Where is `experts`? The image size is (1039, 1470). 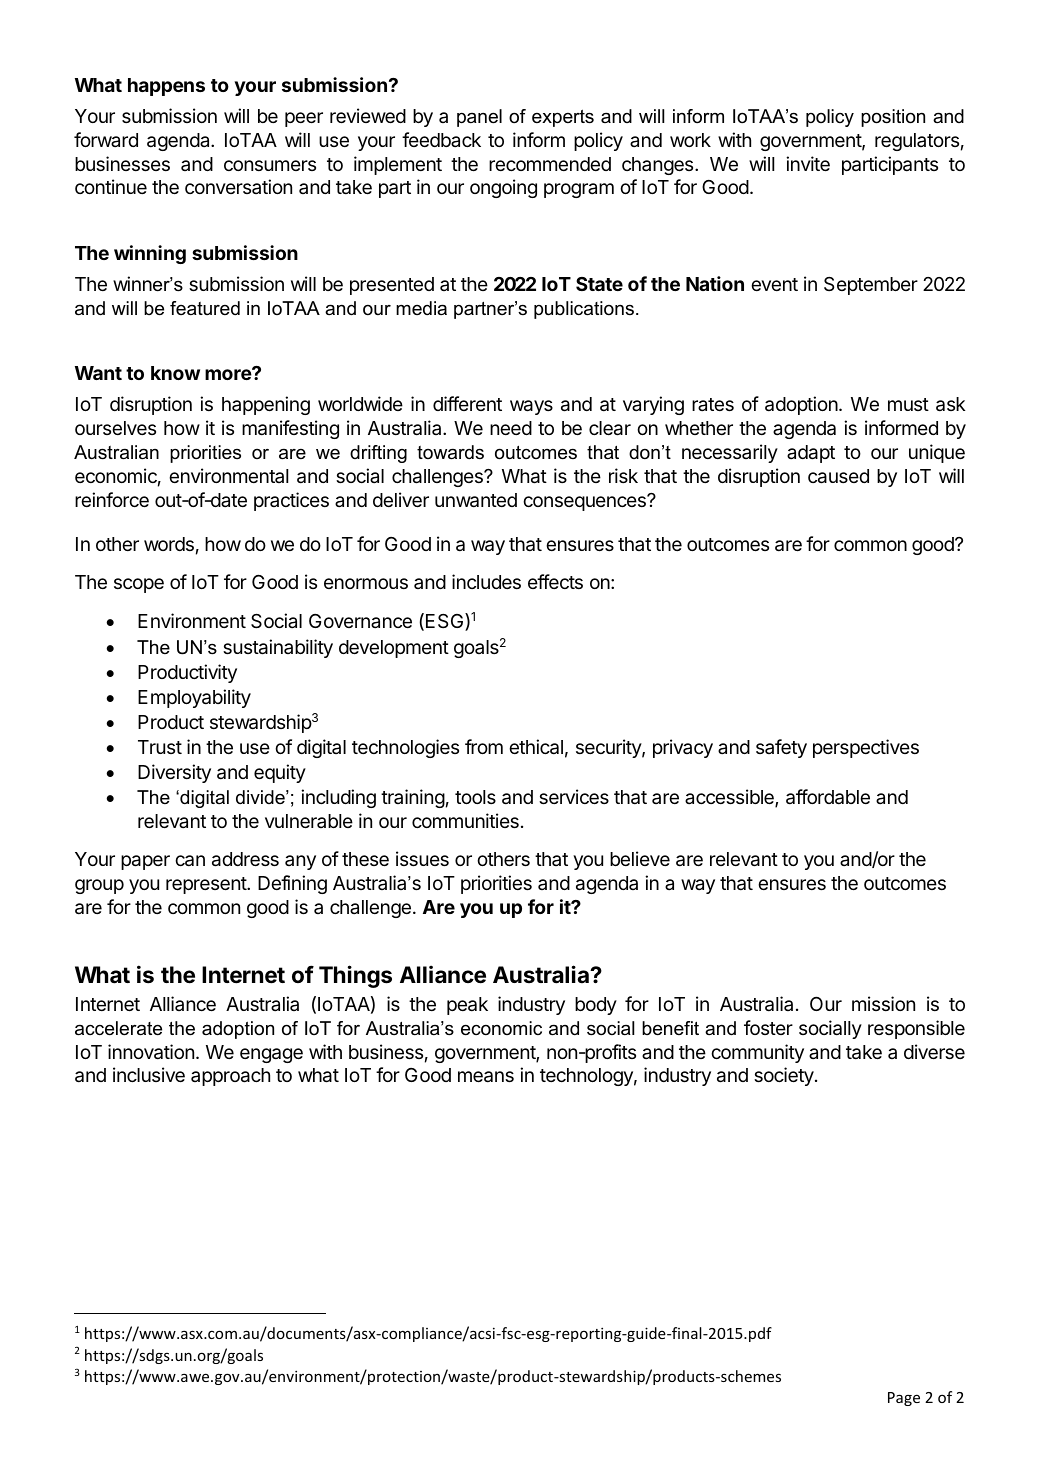
experts is located at coordinates (563, 118).
